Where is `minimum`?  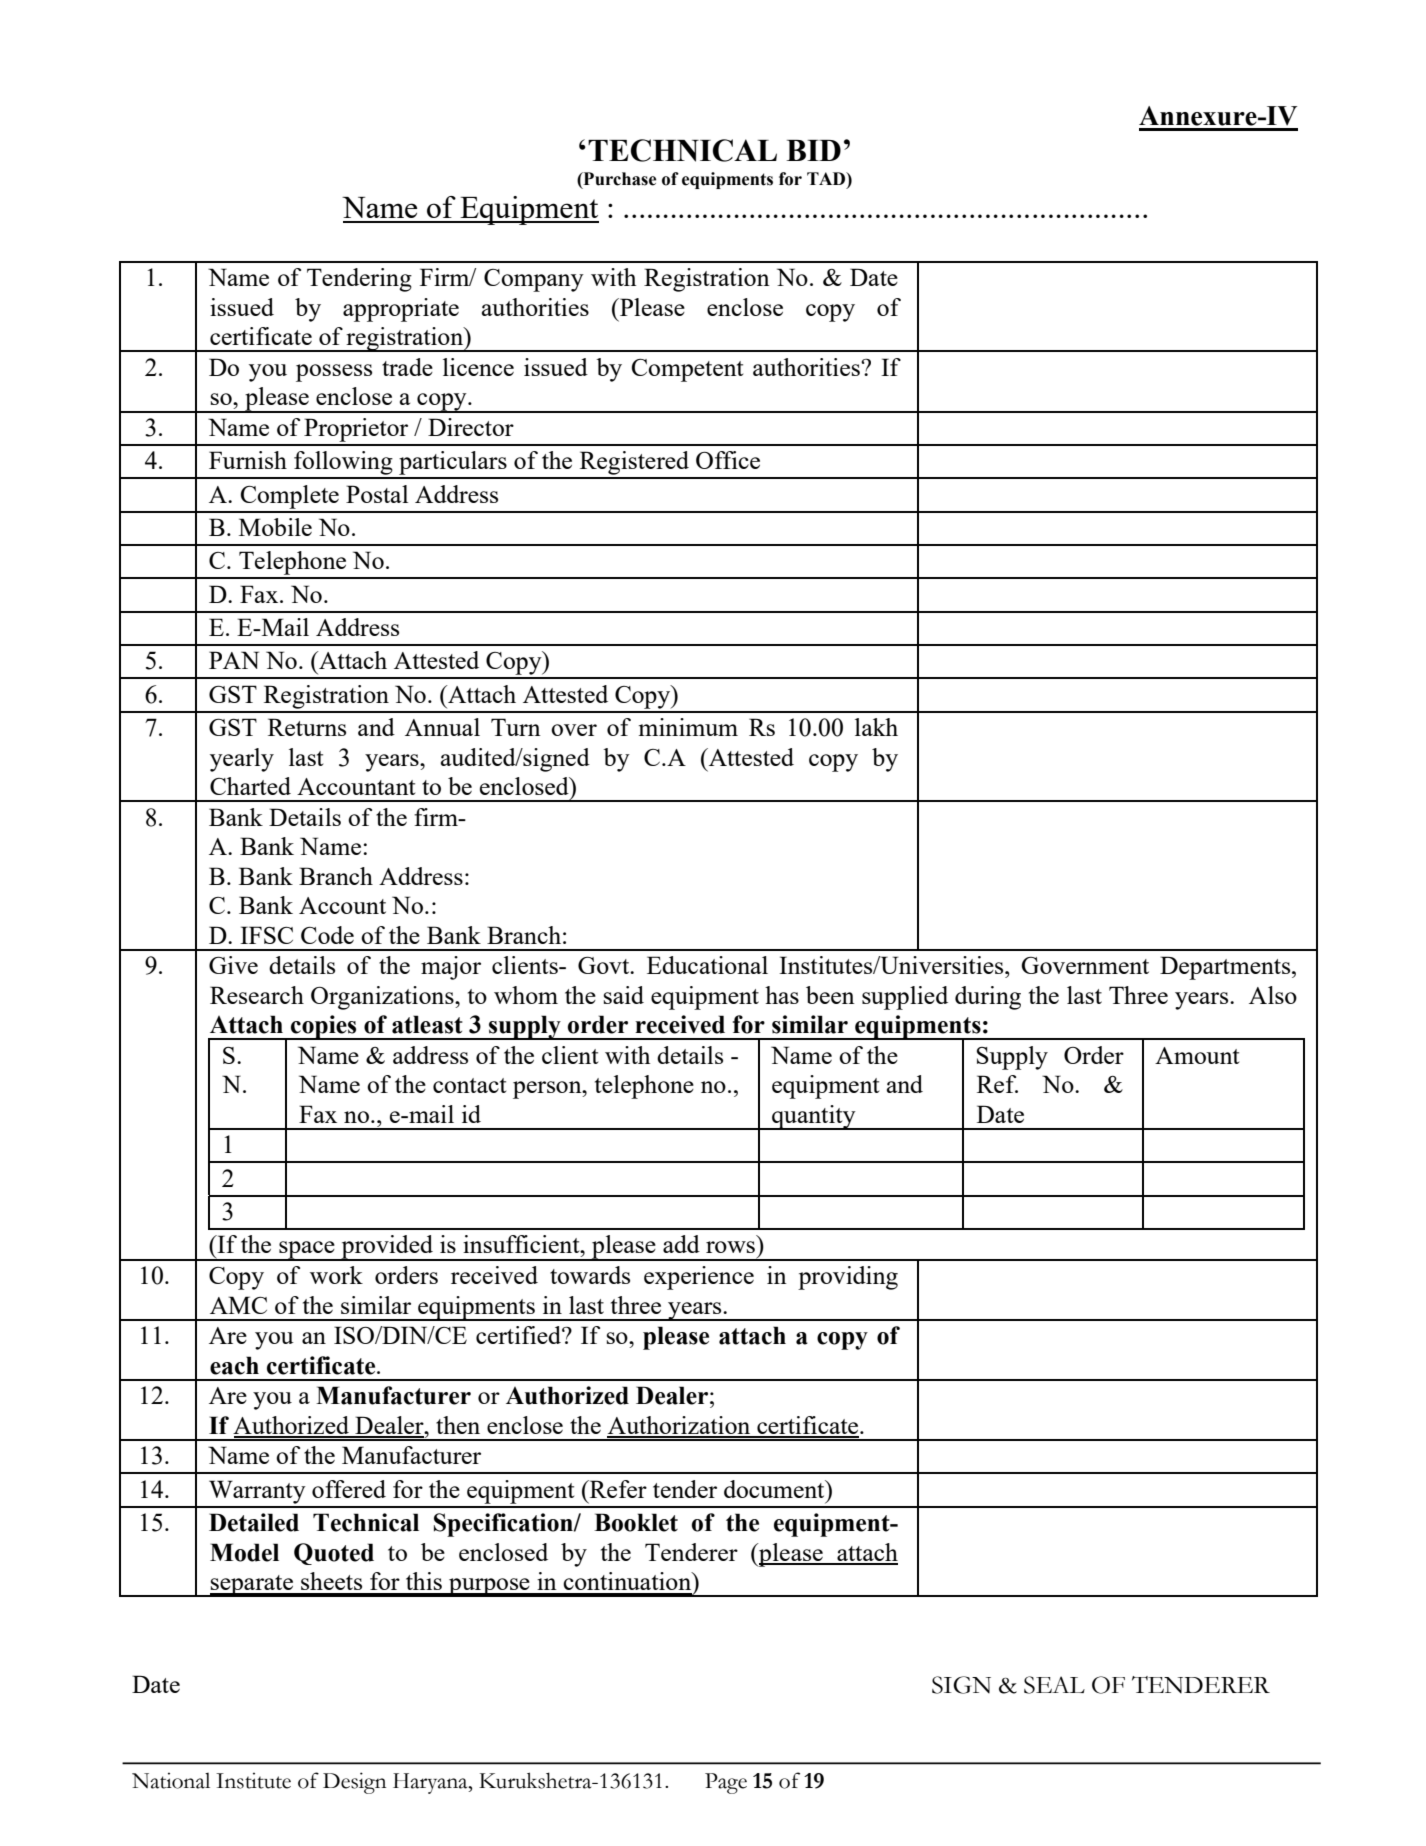
minimum is located at coordinates (688, 727).
